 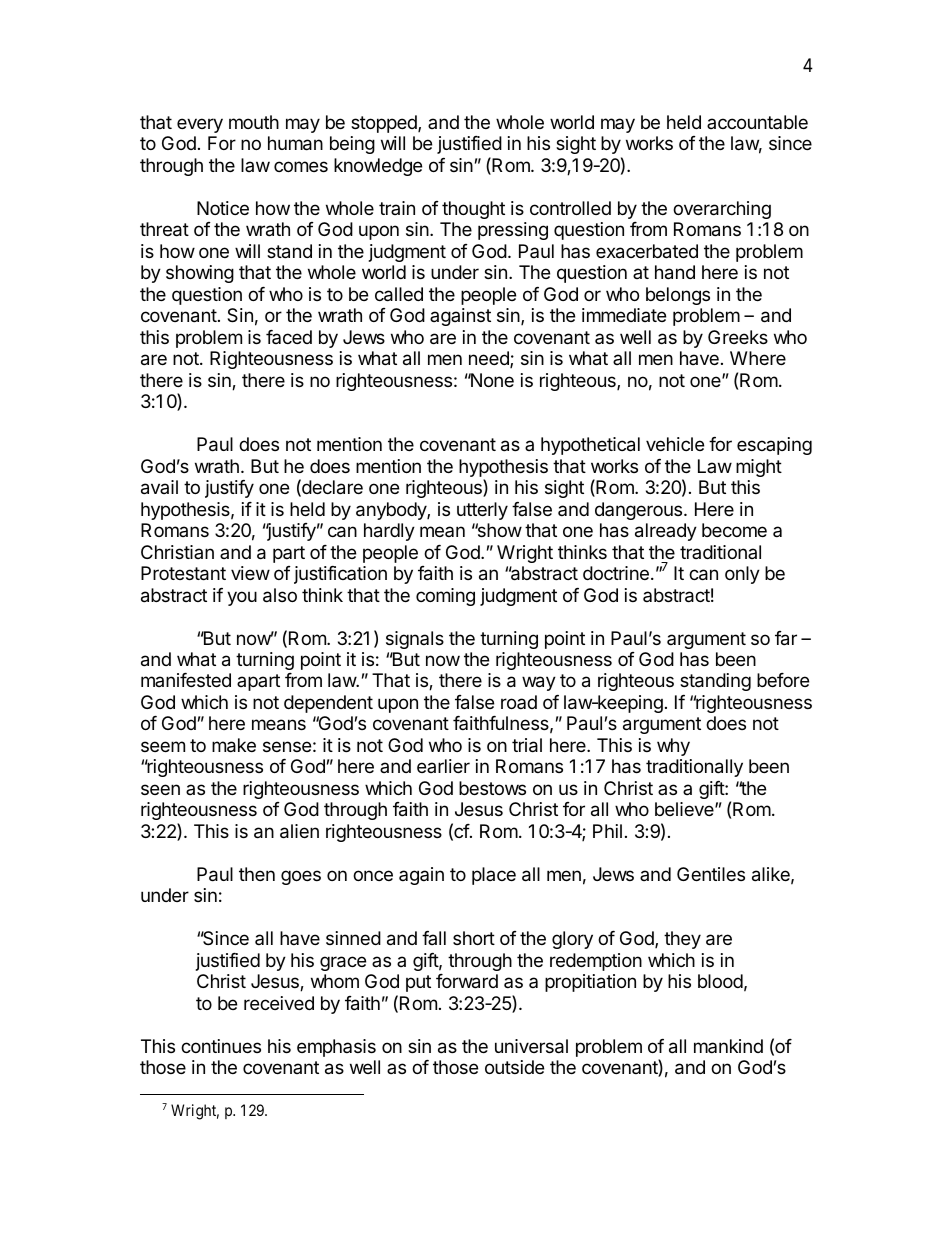 What do you see at coordinates (757, 122) in the screenshot?
I see `accountable` at bounding box center [757, 122].
